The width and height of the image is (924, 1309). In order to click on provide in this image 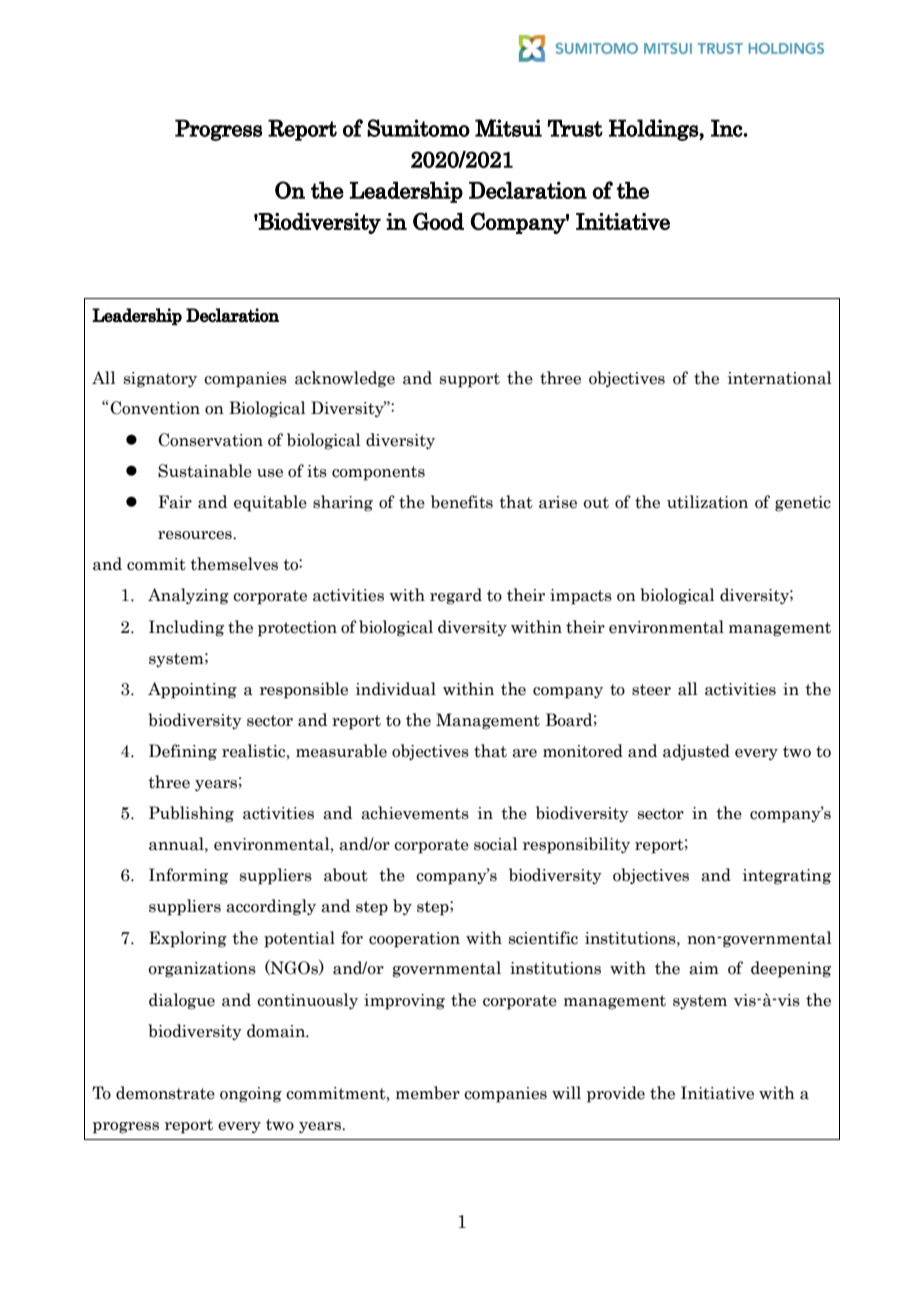, I will do `click(616, 1094)`.
